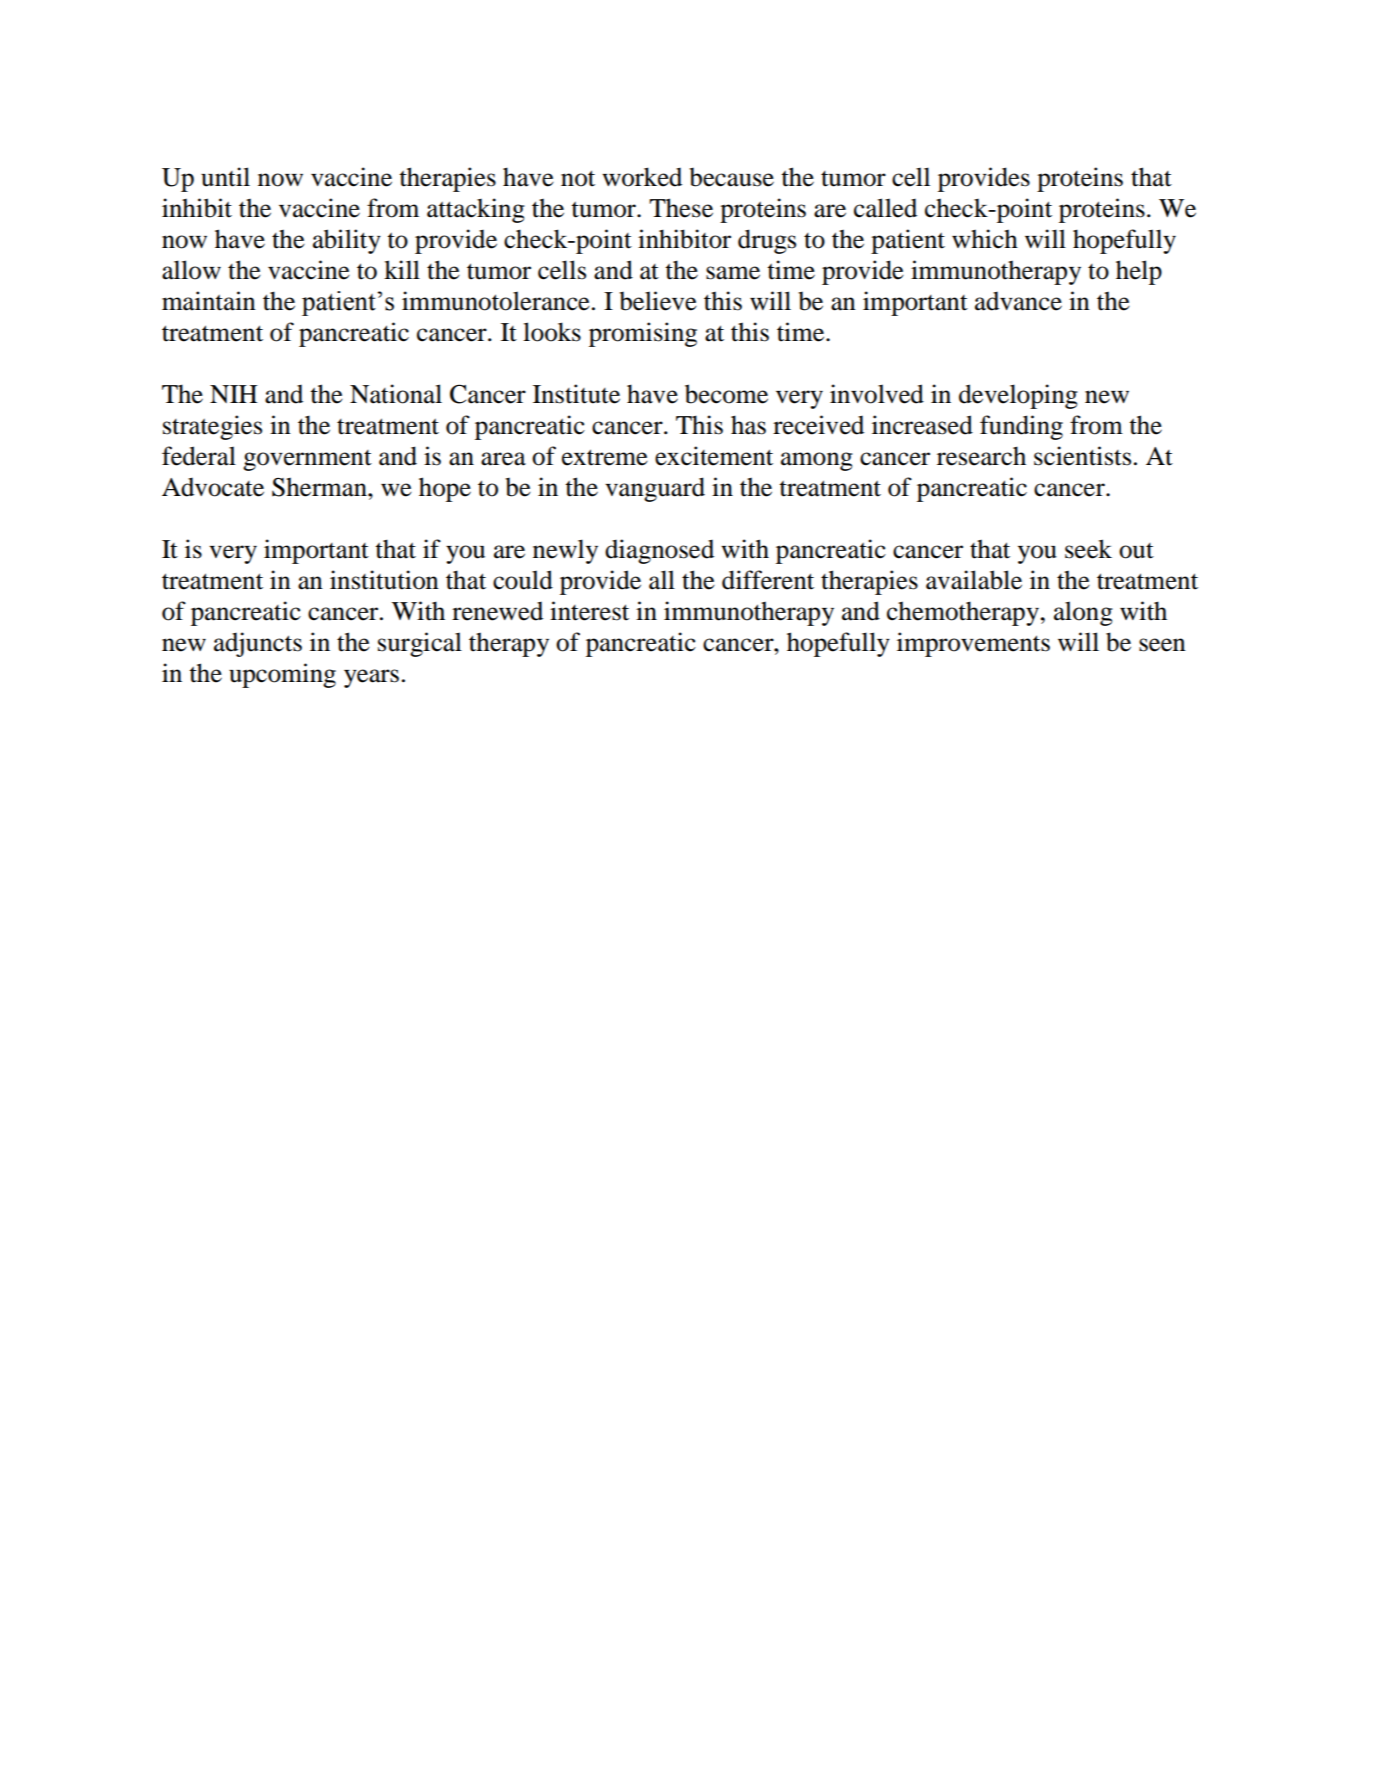 This screenshot has width=1374, height=1778. Describe the element at coordinates (282, 675) in the screenshot. I see `upcoming` at that location.
